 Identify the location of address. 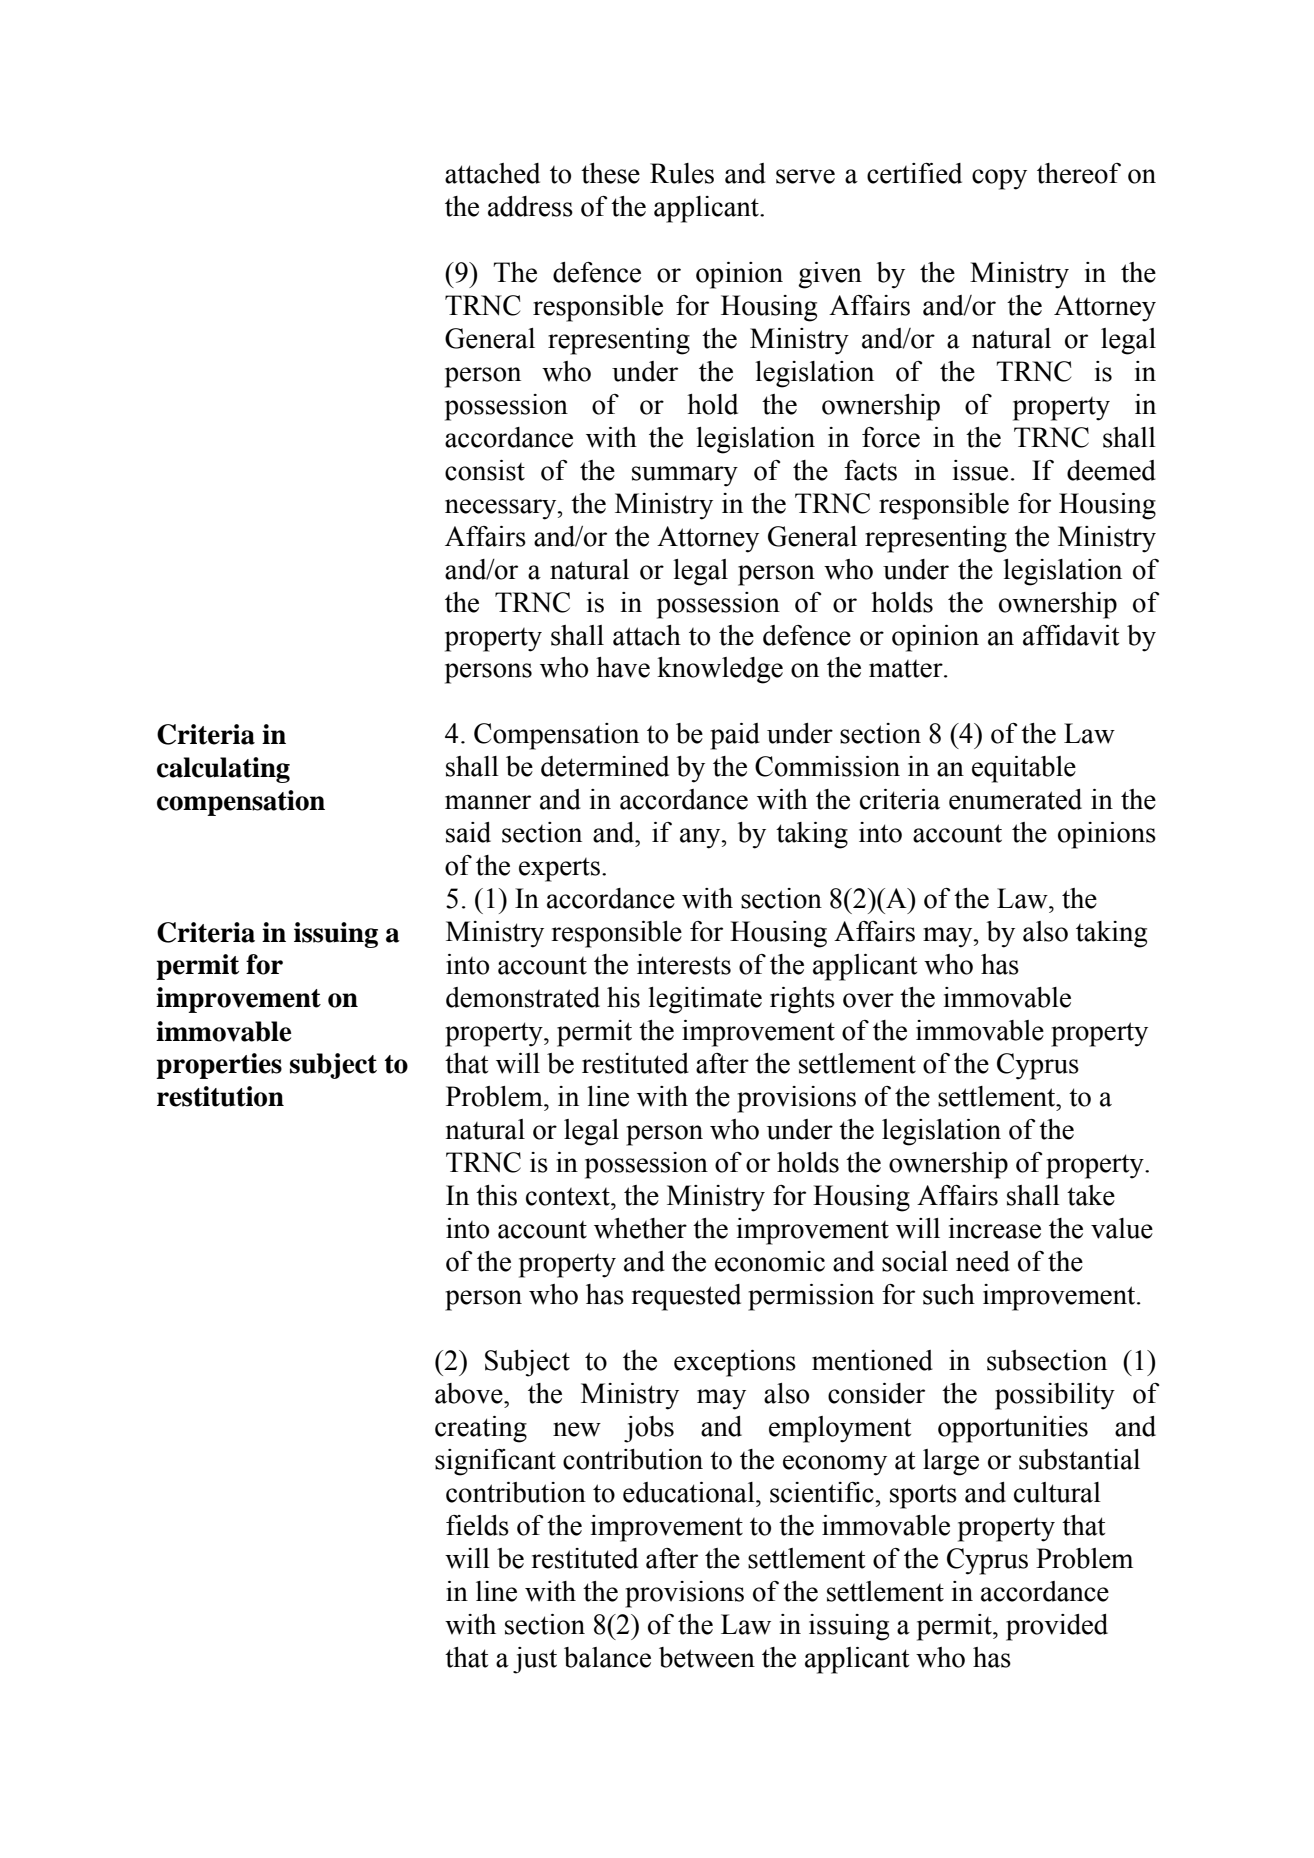
(530, 206).
